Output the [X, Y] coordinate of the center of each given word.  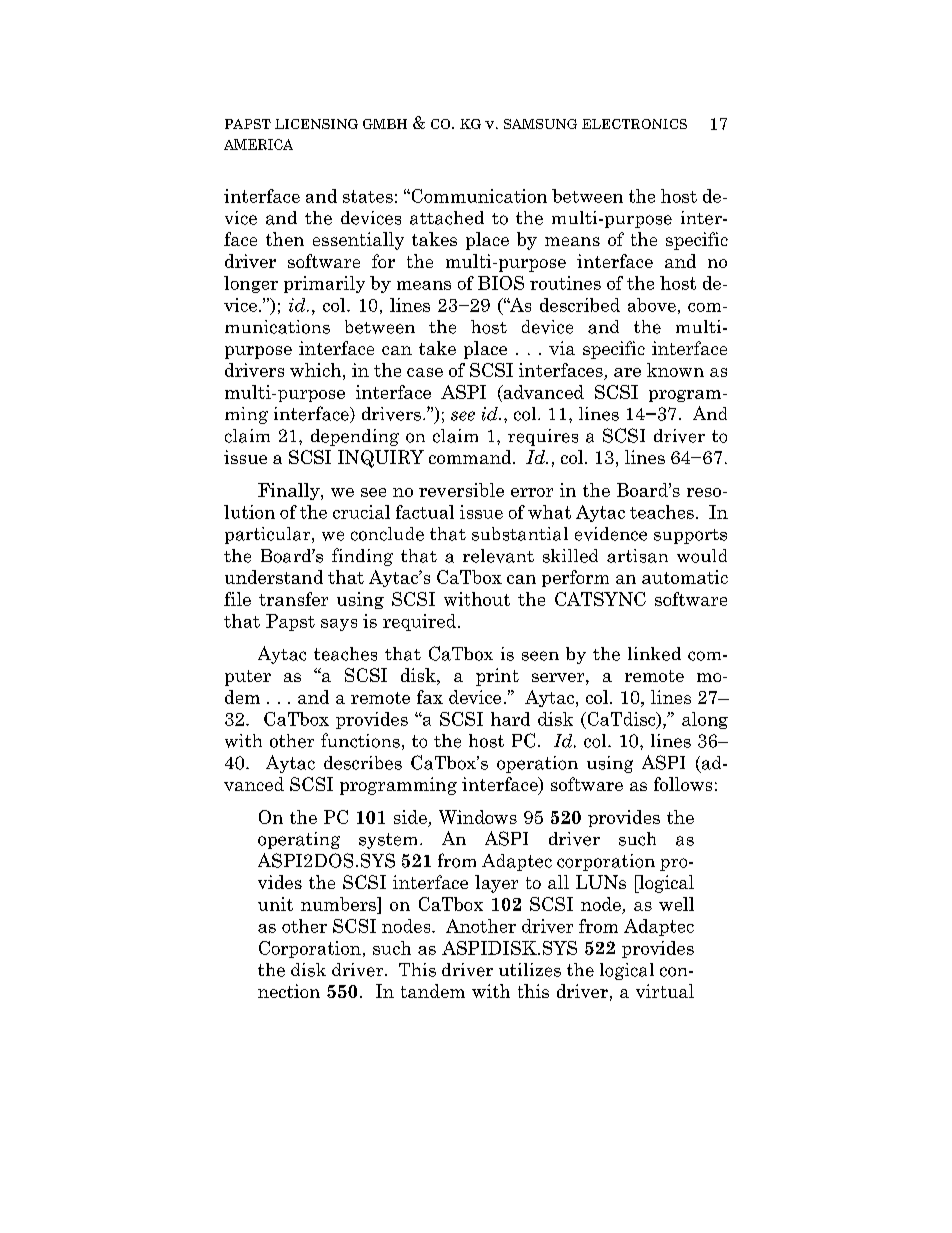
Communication [478, 196]
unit [275, 904]
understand [274, 577]
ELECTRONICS [634, 124]
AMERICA [258, 144]
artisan [637, 556]
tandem [433, 991]
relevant [498, 556]
